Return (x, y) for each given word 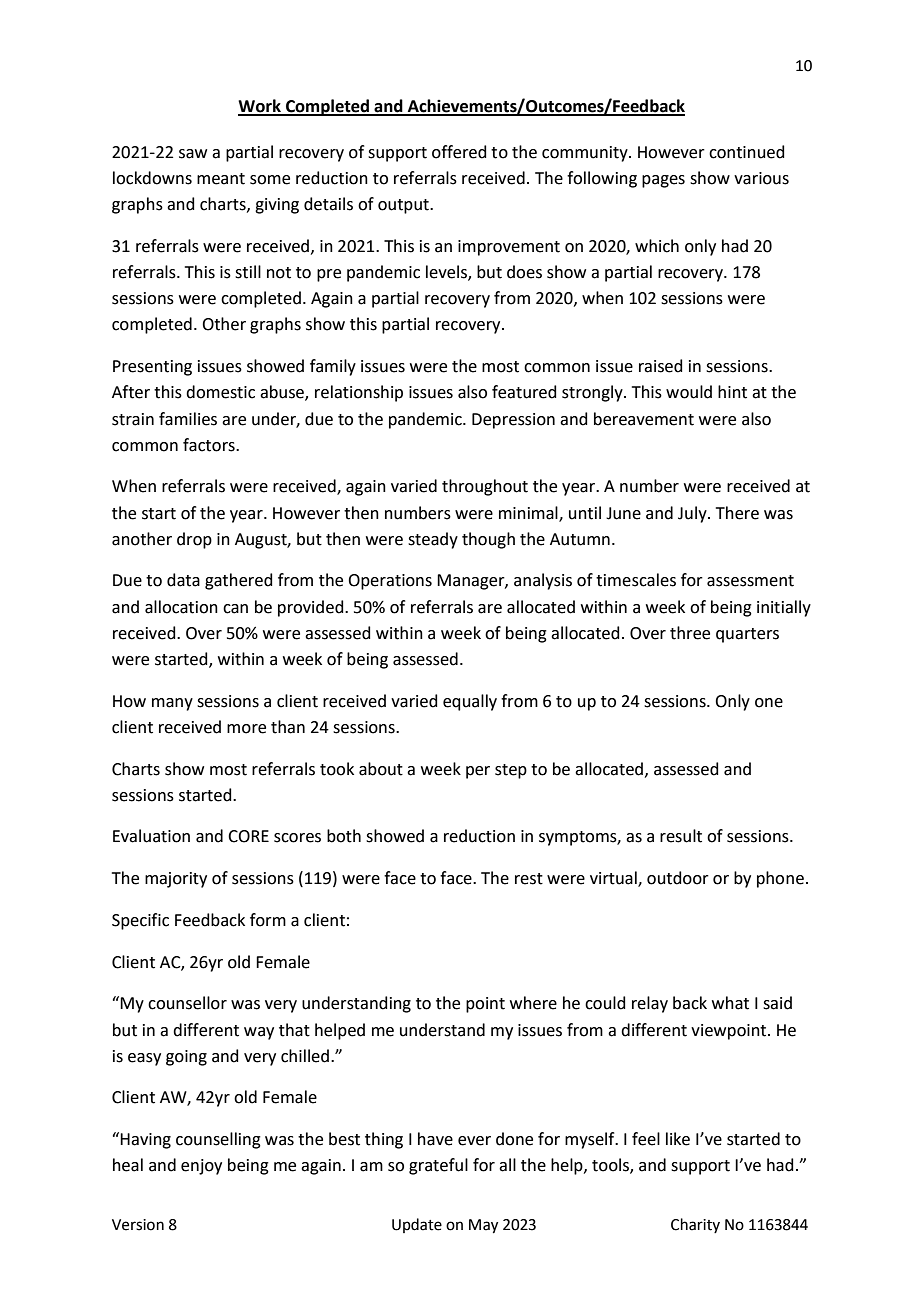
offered (459, 152)
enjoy (201, 1167)
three (690, 633)
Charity (695, 1225)
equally (470, 702)
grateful (438, 1166)
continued (747, 152)
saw (193, 154)
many (172, 704)
